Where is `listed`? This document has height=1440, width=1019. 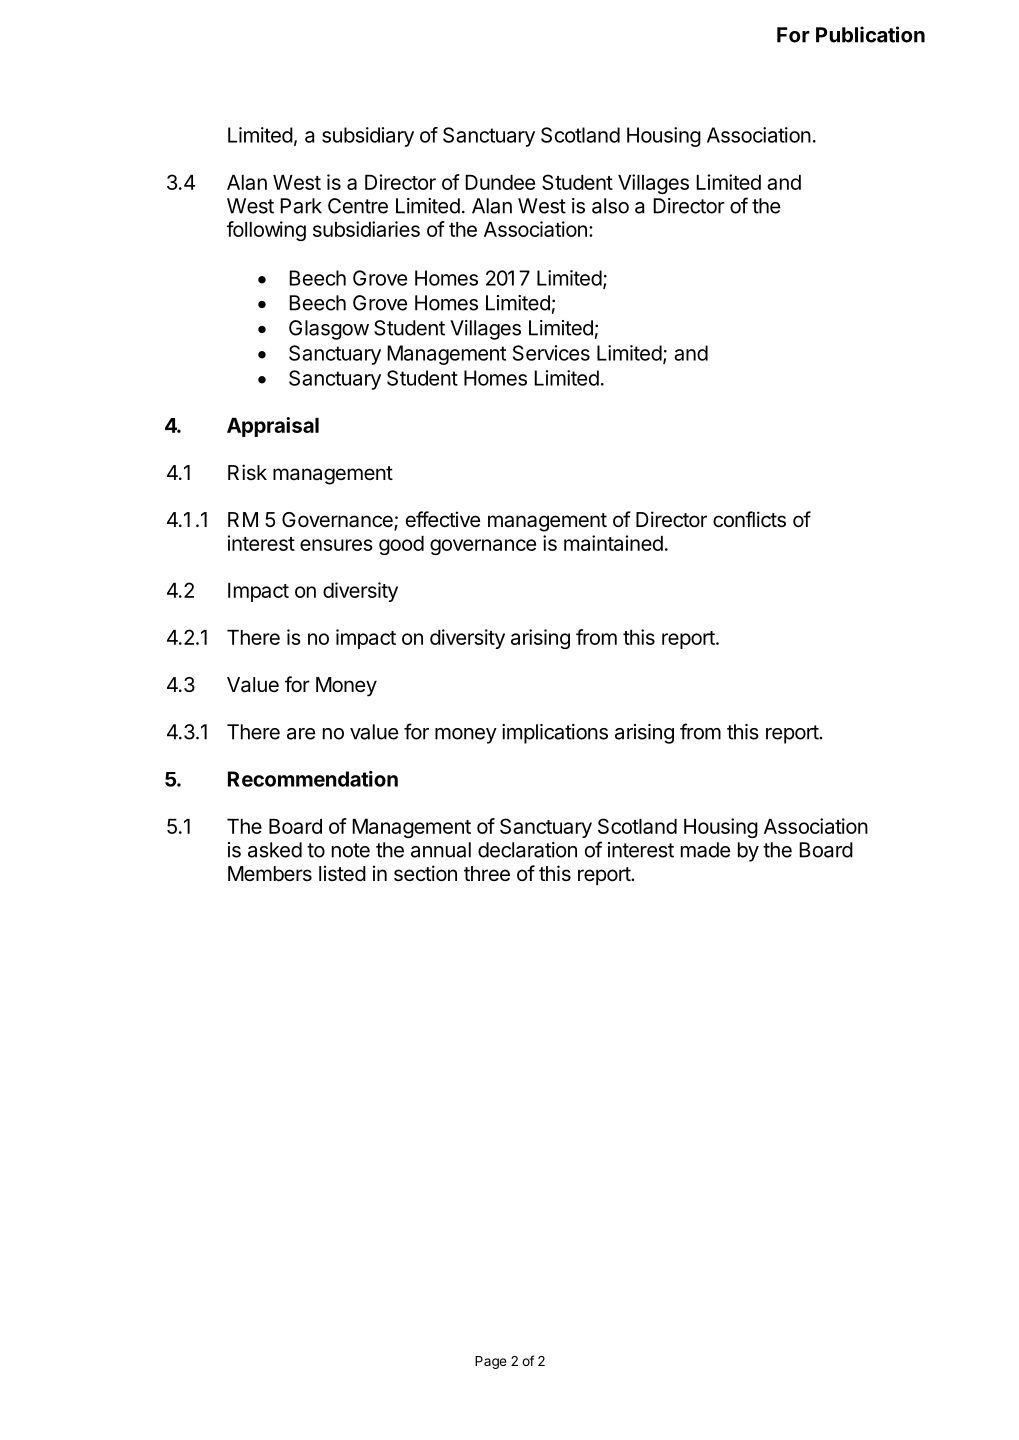
listed is located at coordinates (342, 873).
